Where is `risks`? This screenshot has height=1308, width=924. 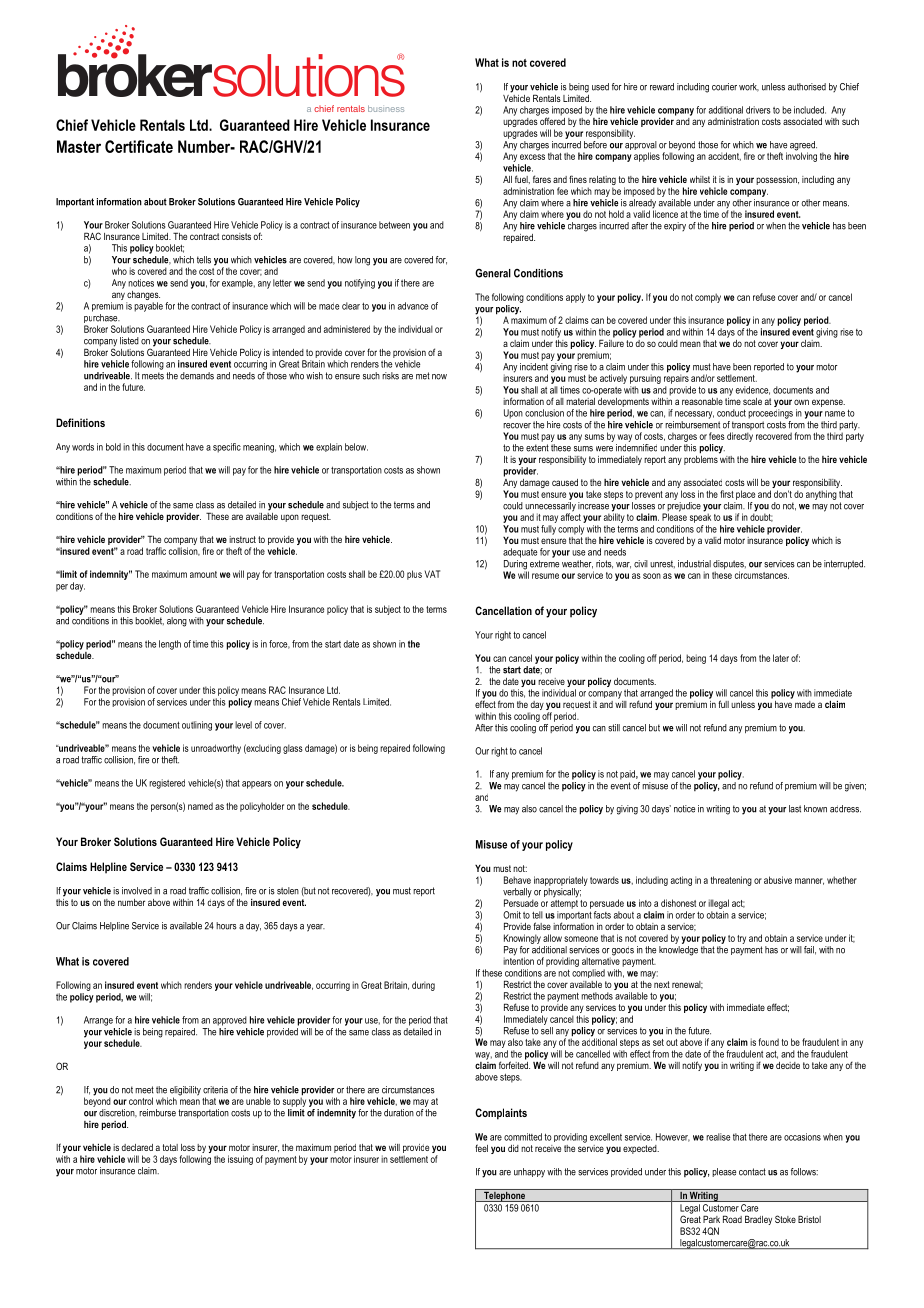
risks is located at coordinates (390, 376).
